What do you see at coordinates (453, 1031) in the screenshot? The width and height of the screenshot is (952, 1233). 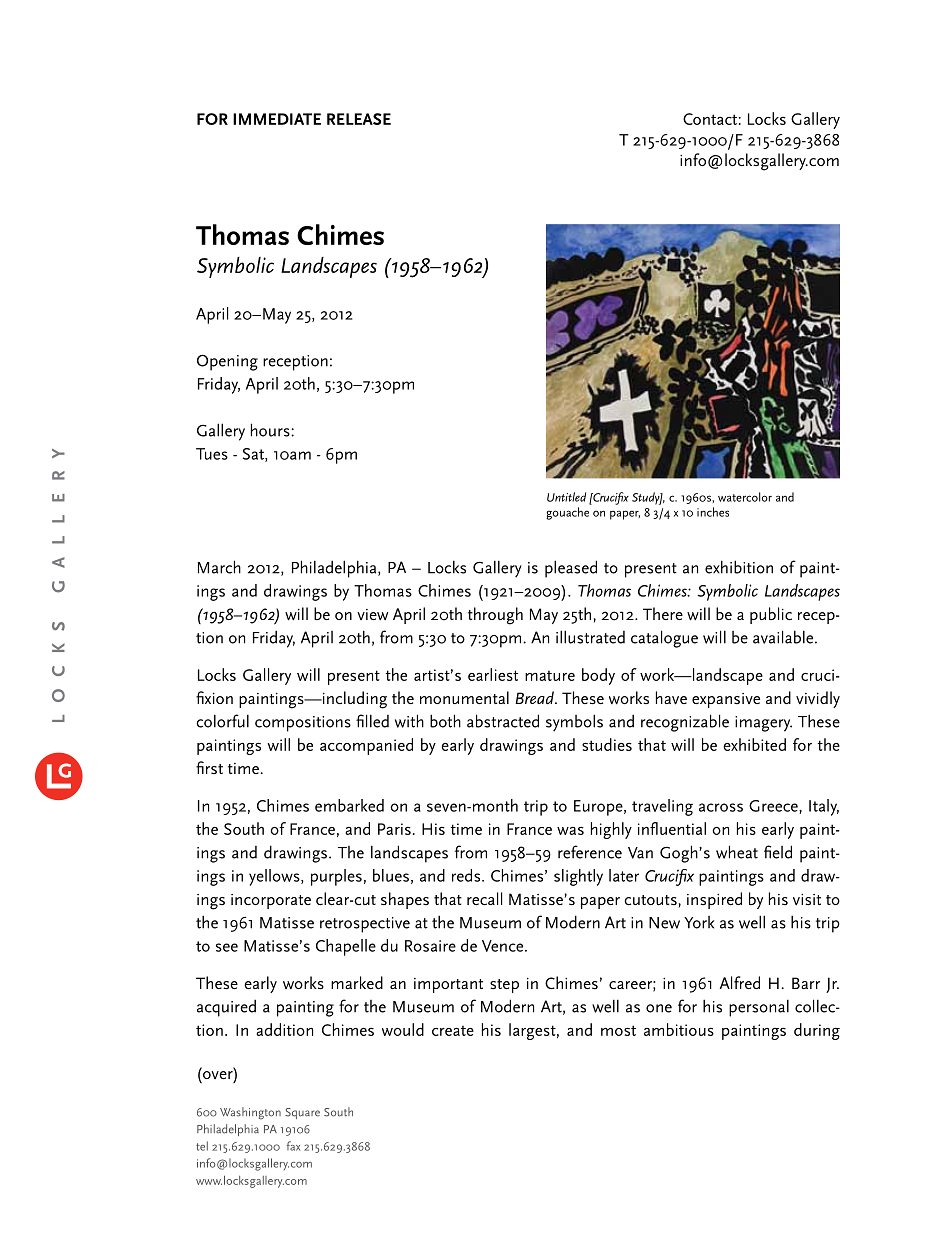 I see `create` at bounding box center [453, 1031].
